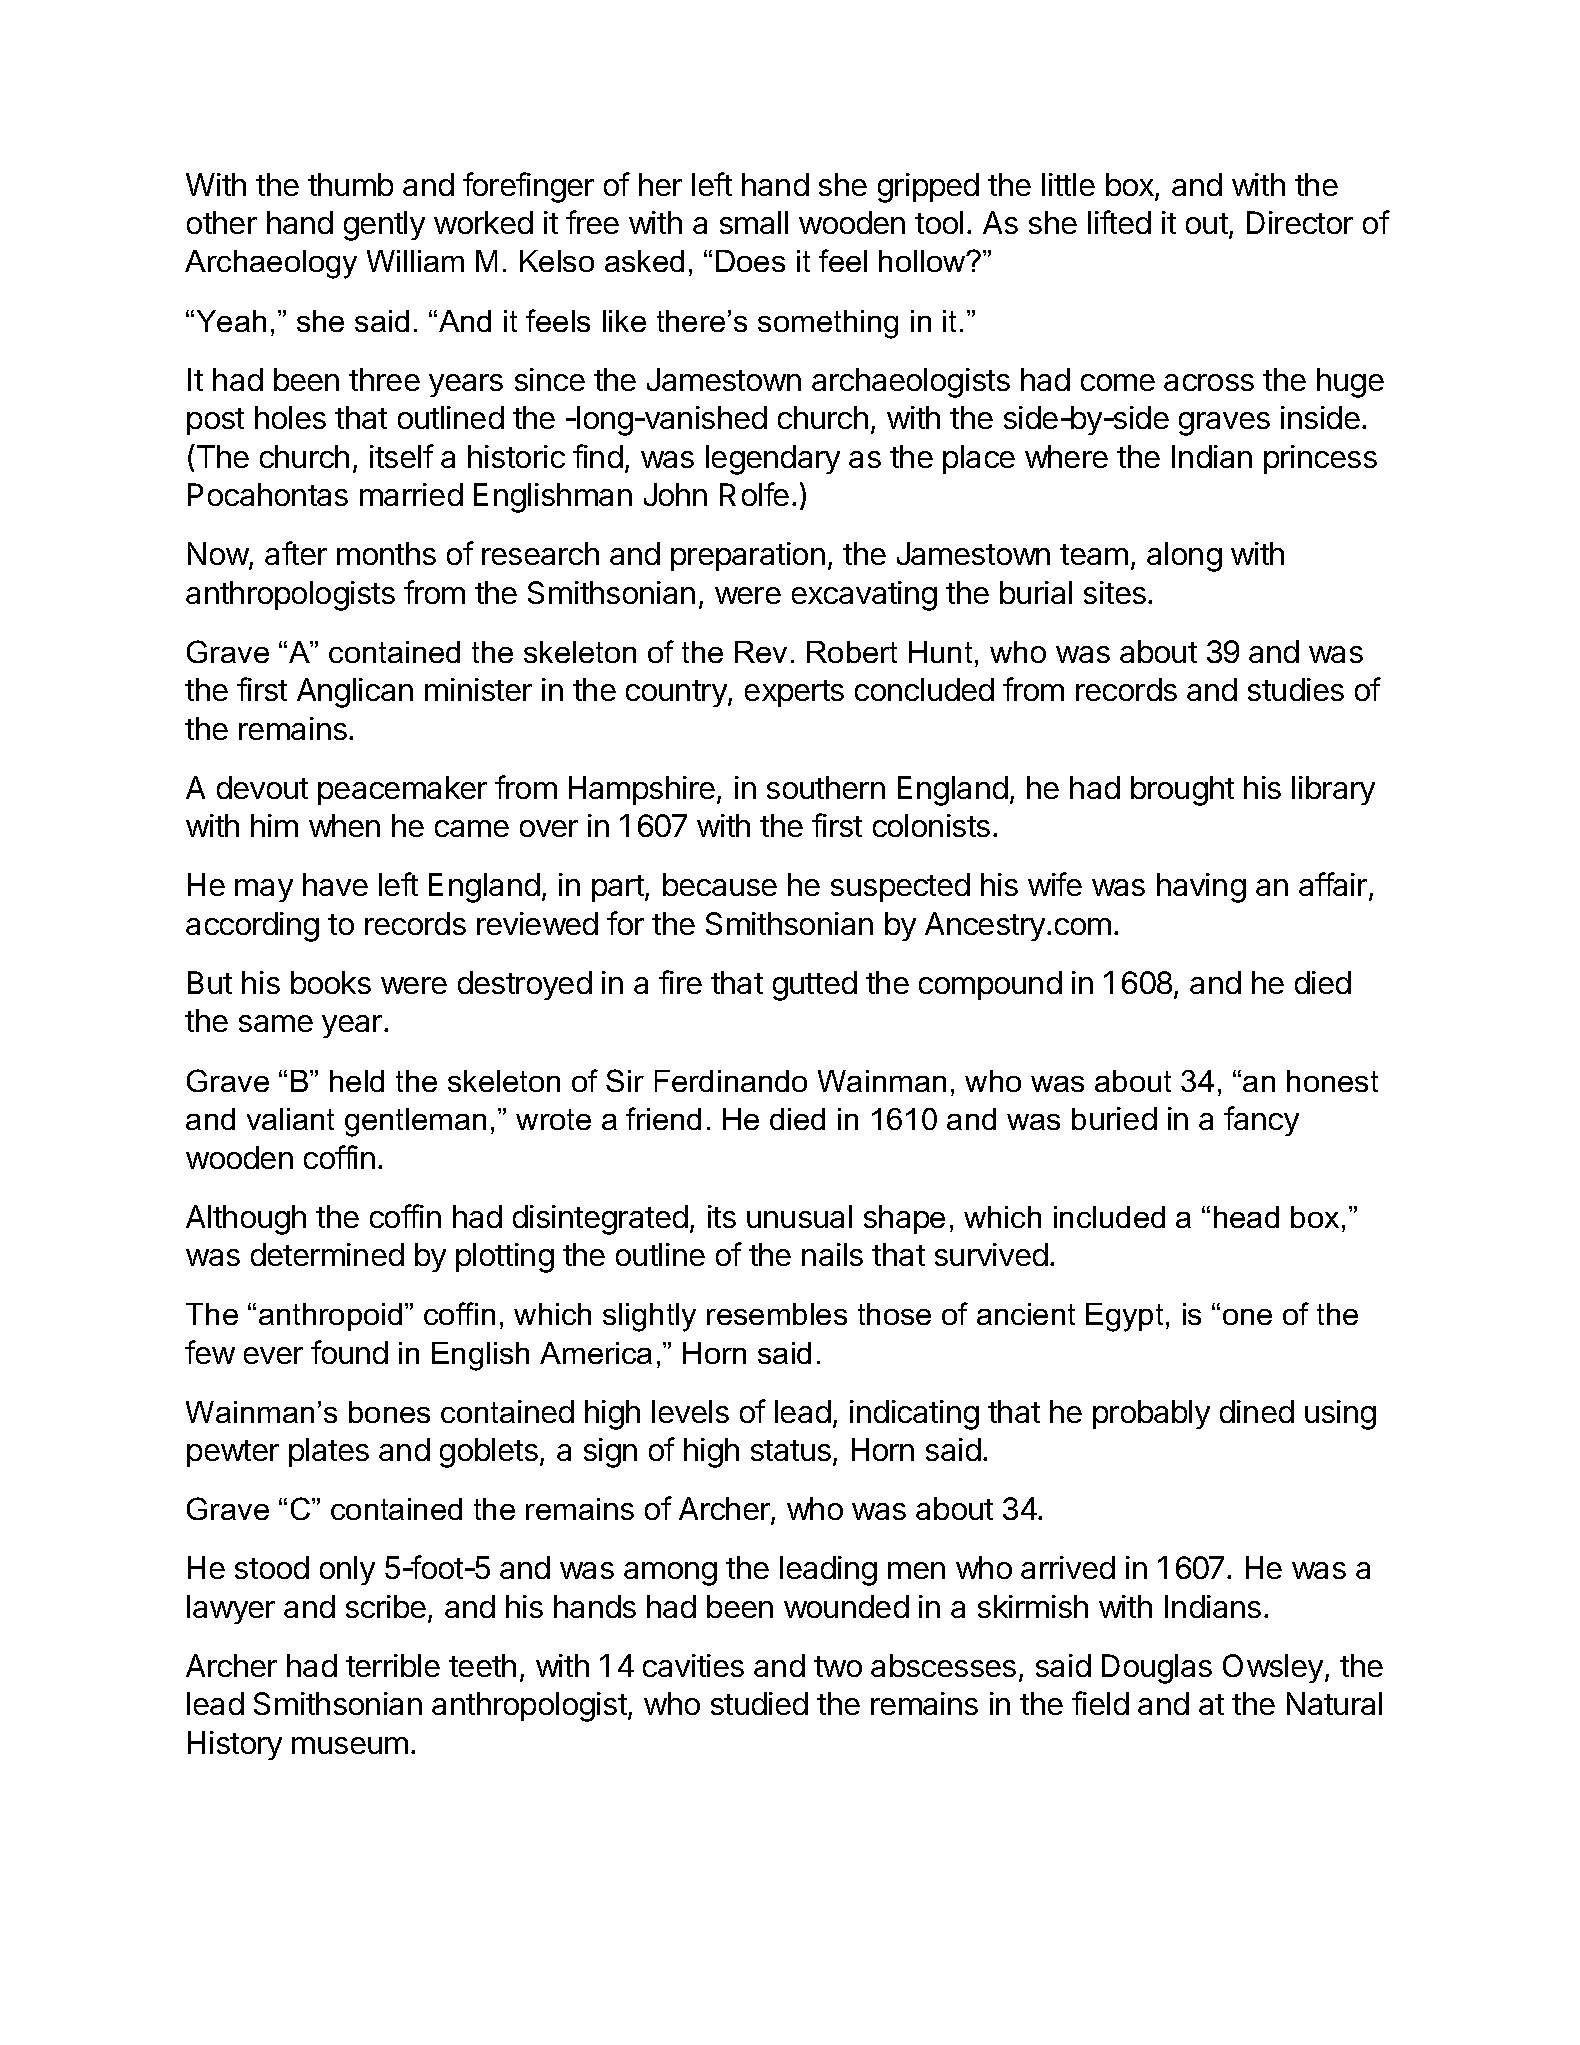 The image size is (1580, 2045). Describe the element at coordinates (327, 1254) in the screenshot. I see `determined` at that location.
